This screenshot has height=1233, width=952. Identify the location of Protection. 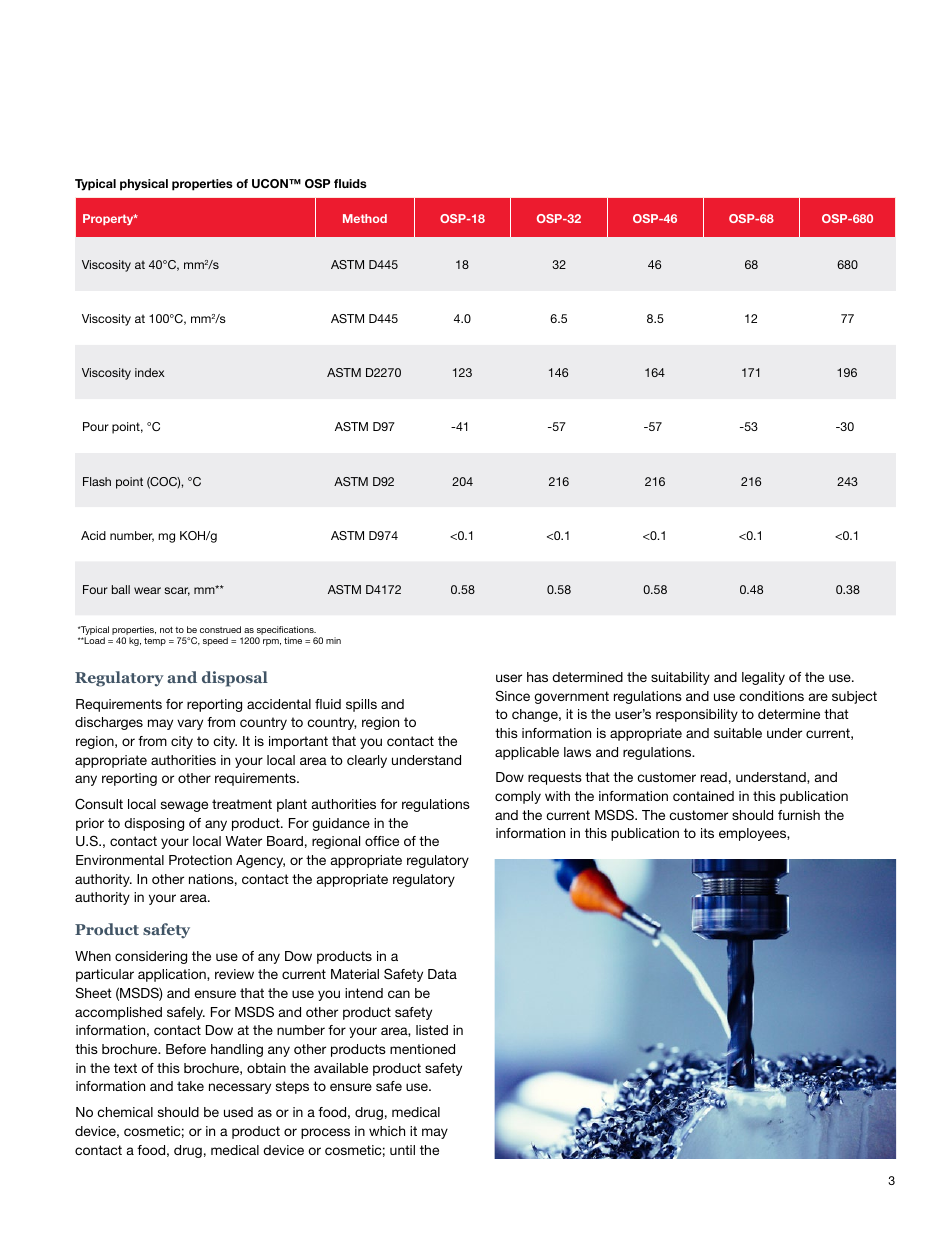
(200, 860).
